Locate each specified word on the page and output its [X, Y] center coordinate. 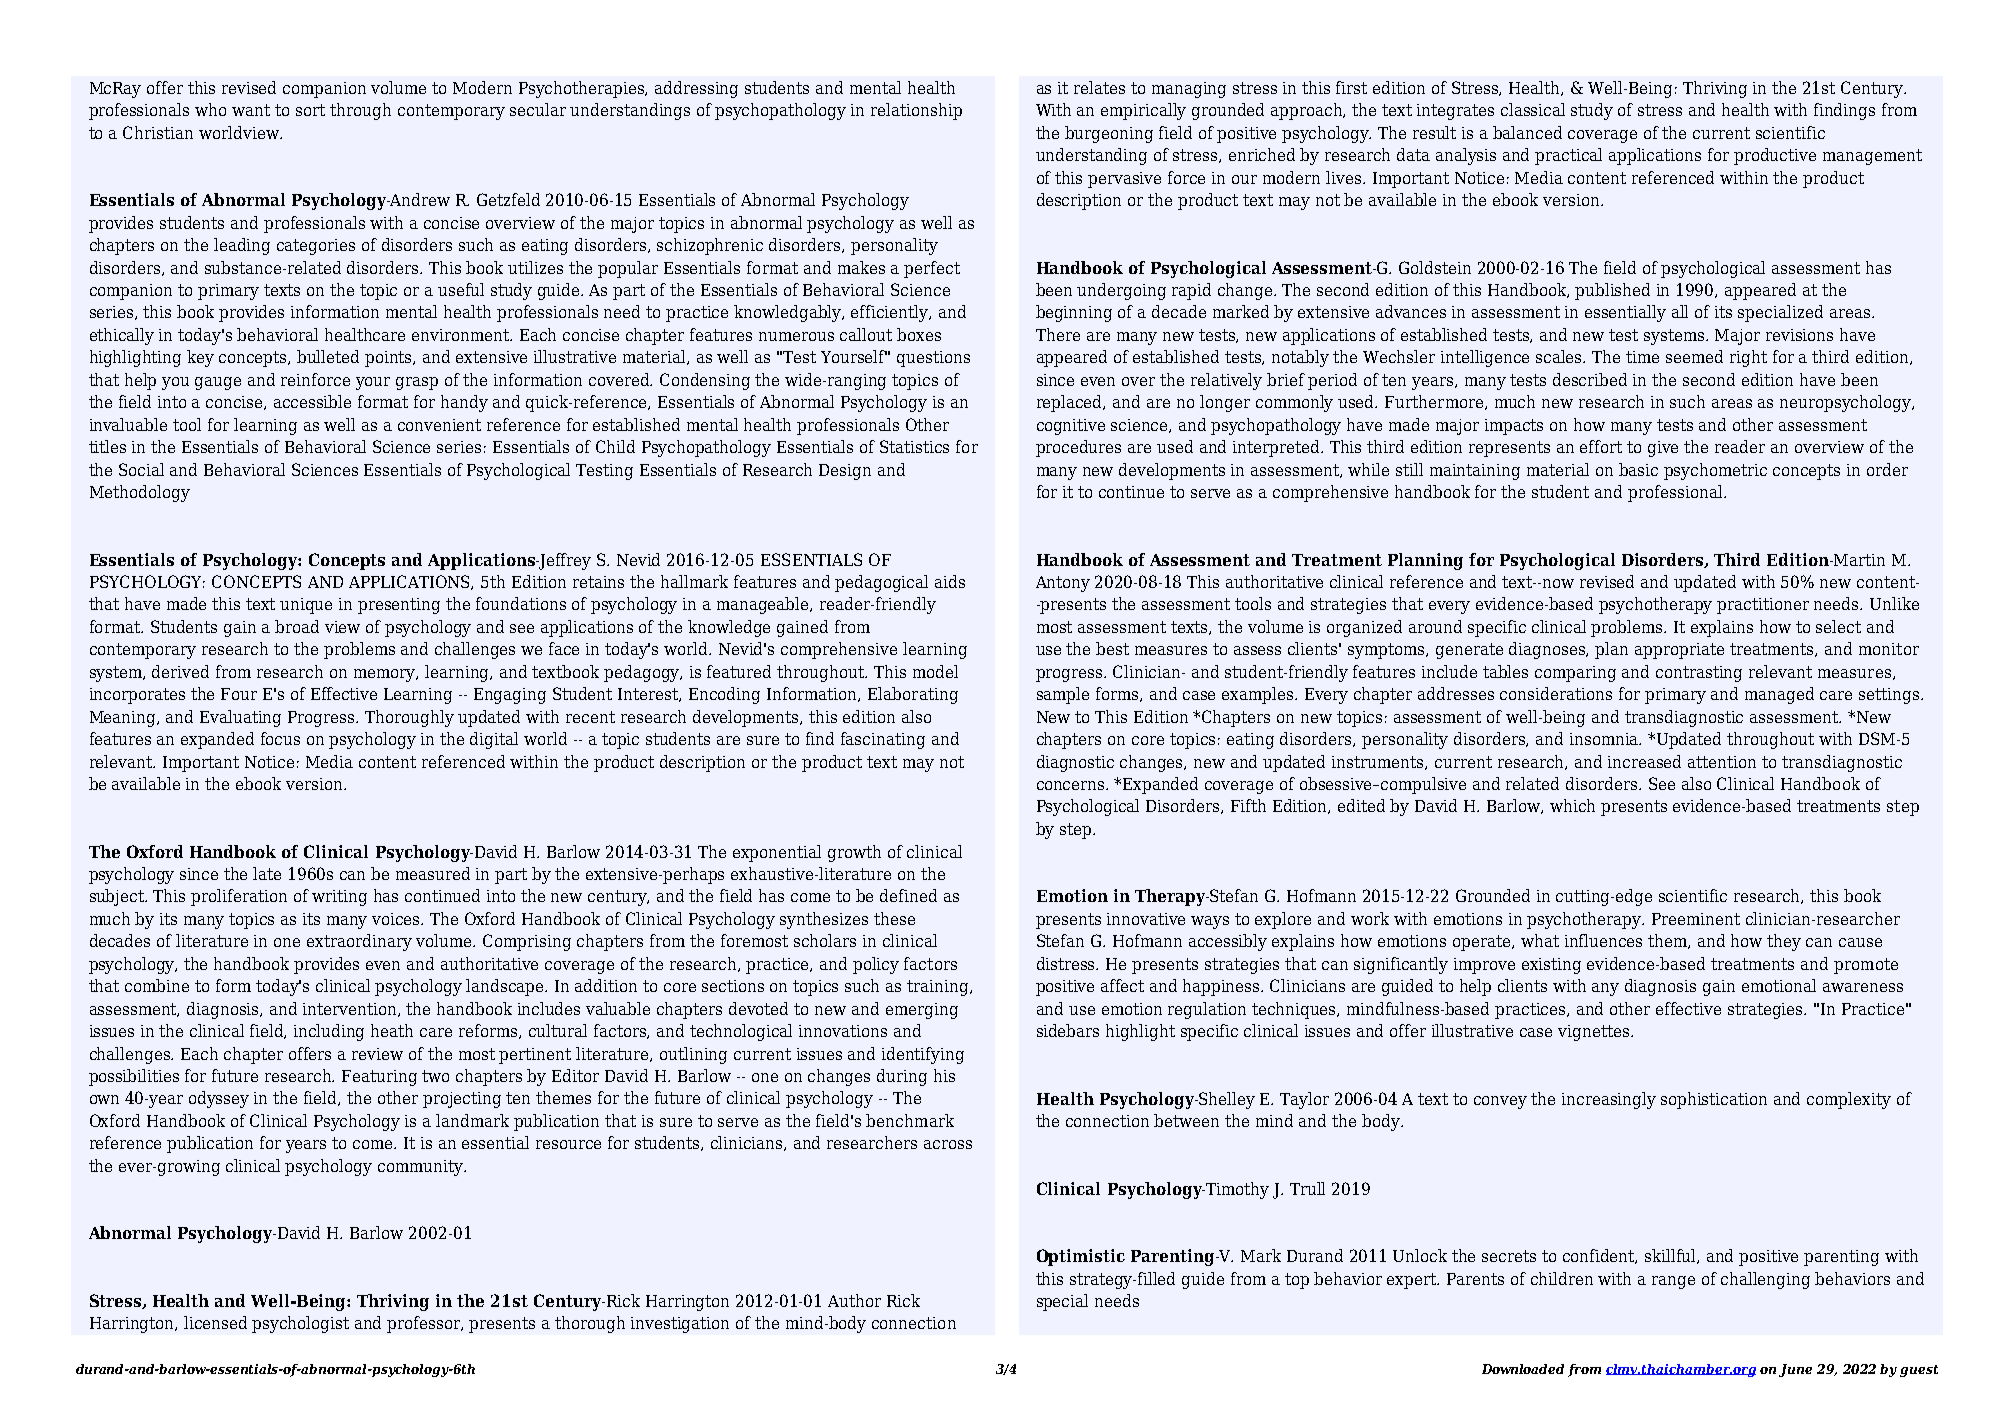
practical [1568, 156]
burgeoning [1109, 134]
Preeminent [1696, 919]
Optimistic [1081, 1257]
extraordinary [359, 942]
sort [310, 110]
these [894, 918]
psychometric [1715, 471]
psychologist [300, 1324]
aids [950, 581]
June [1795, 1370]
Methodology [140, 493]
